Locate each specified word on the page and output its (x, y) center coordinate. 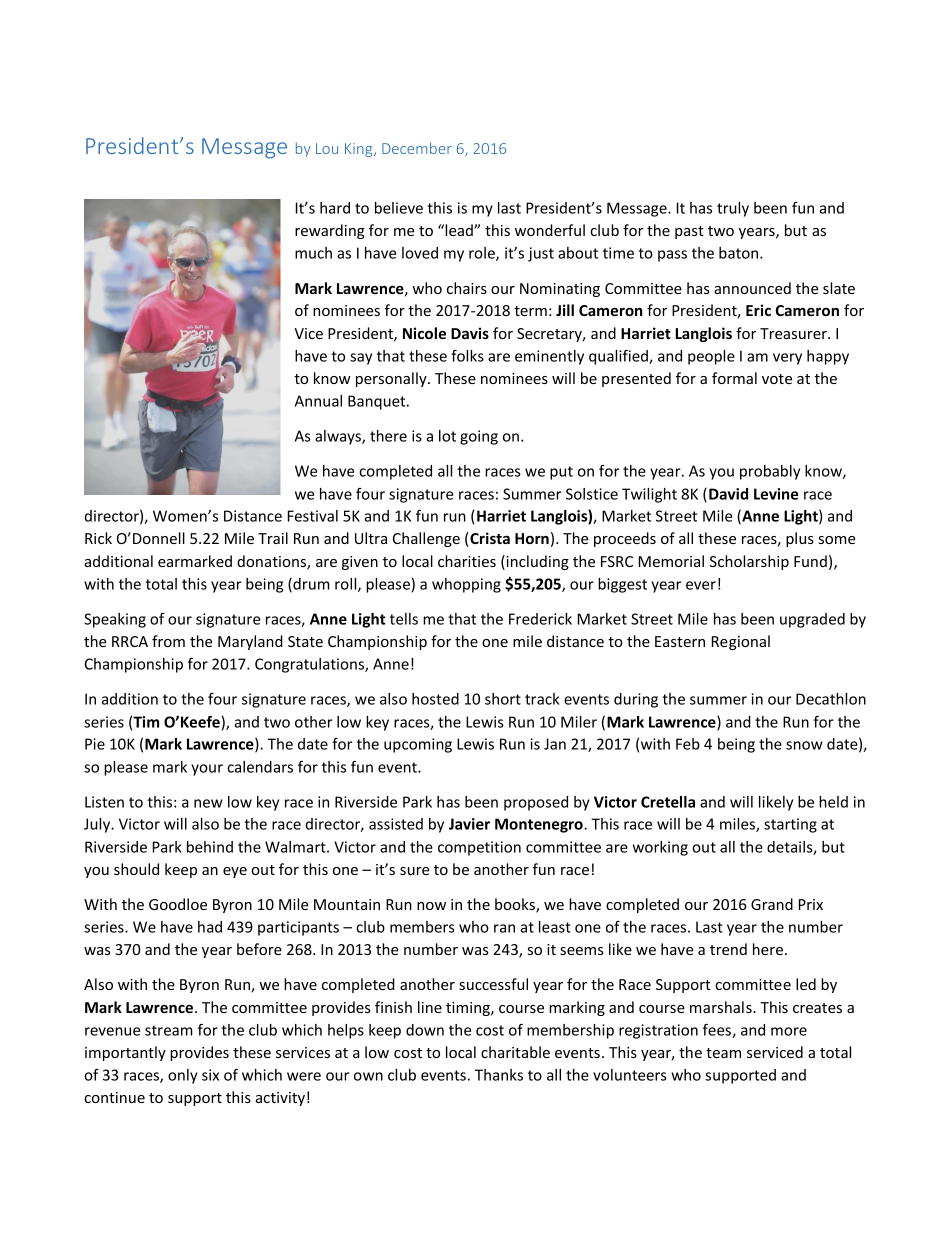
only (183, 1076)
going (479, 437)
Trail (273, 538)
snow (804, 745)
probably (770, 472)
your (207, 770)
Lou (327, 148)
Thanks (499, 1075)
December (417, 148)
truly (733, 209)
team (723, 1053)
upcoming (418, 745)
